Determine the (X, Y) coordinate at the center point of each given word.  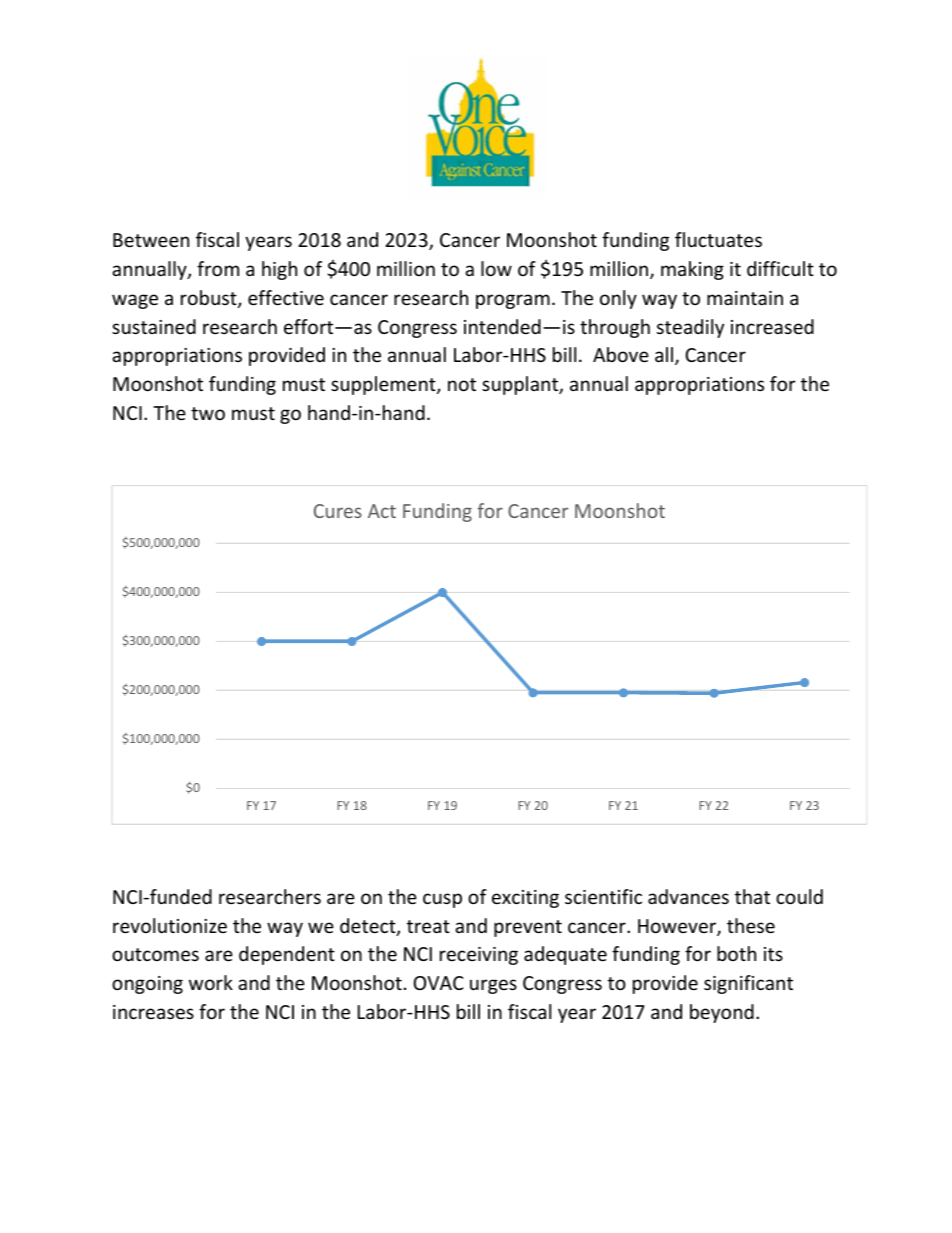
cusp (442, 900)
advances (688, 896)
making (692, 270)
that (752, 896)
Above (621, 354)
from (218, 268)
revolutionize (170, 925)
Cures (338, 511)
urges (493, 986)
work (211, 982)
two (208, 413)
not (462, 384)
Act (382, 511)
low (496, 268)
